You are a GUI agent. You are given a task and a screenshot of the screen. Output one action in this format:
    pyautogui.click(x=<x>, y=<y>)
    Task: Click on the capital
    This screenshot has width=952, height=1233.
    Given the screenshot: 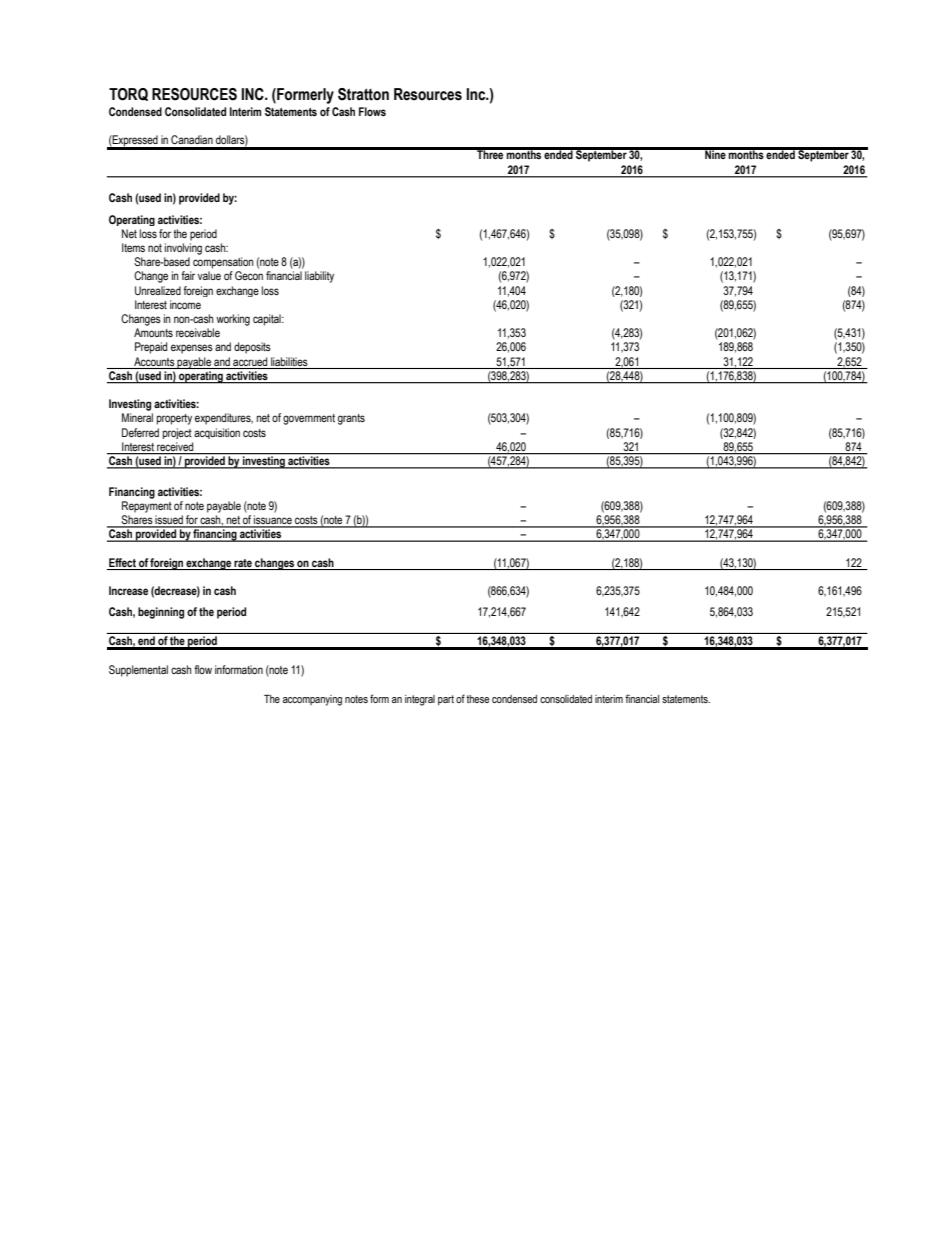 What is the action you would take?
    pyautogui.click(x=268, y=320)
